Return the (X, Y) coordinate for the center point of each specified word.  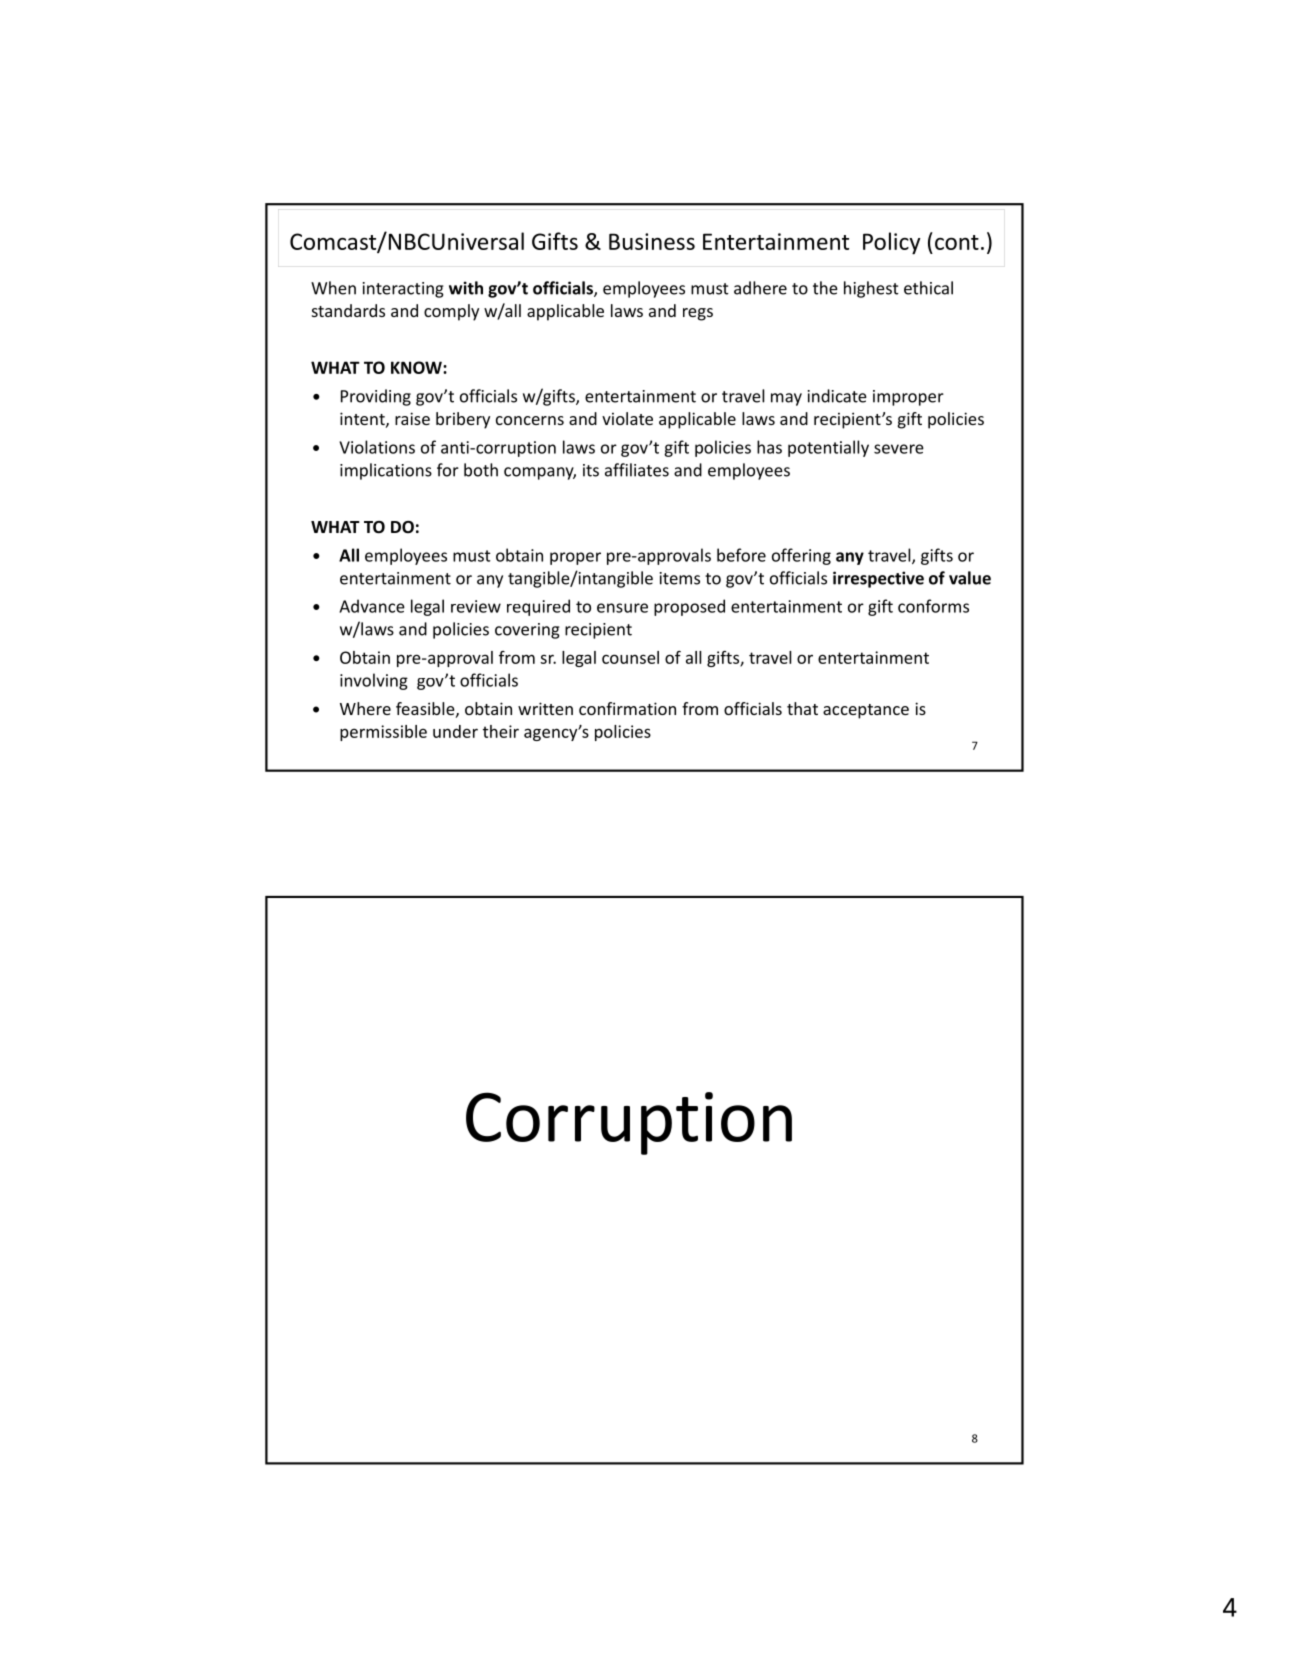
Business (652, 241)
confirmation (627, 708)
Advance (372, 606)
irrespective (878, 579)
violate (627, 418)
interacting (403, 290)
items (680, 578)
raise (412, 418)
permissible (383, 733)
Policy (891, 243)
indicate (837, 396)
